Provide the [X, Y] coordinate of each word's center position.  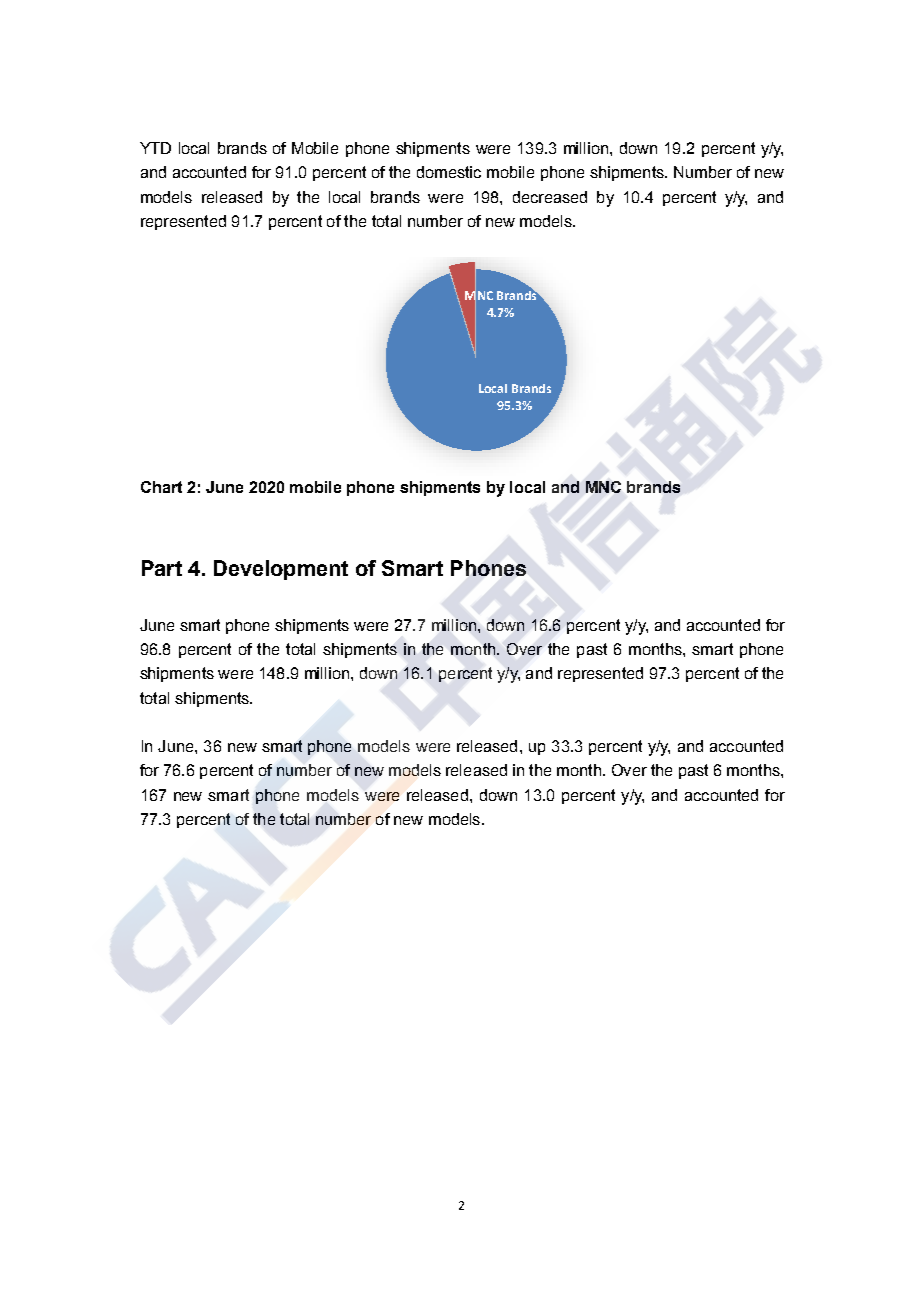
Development [281, 570]
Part [162, 568]
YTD [155, 148]
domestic [449, 172]
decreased [550, 197]
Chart [161, 487]
